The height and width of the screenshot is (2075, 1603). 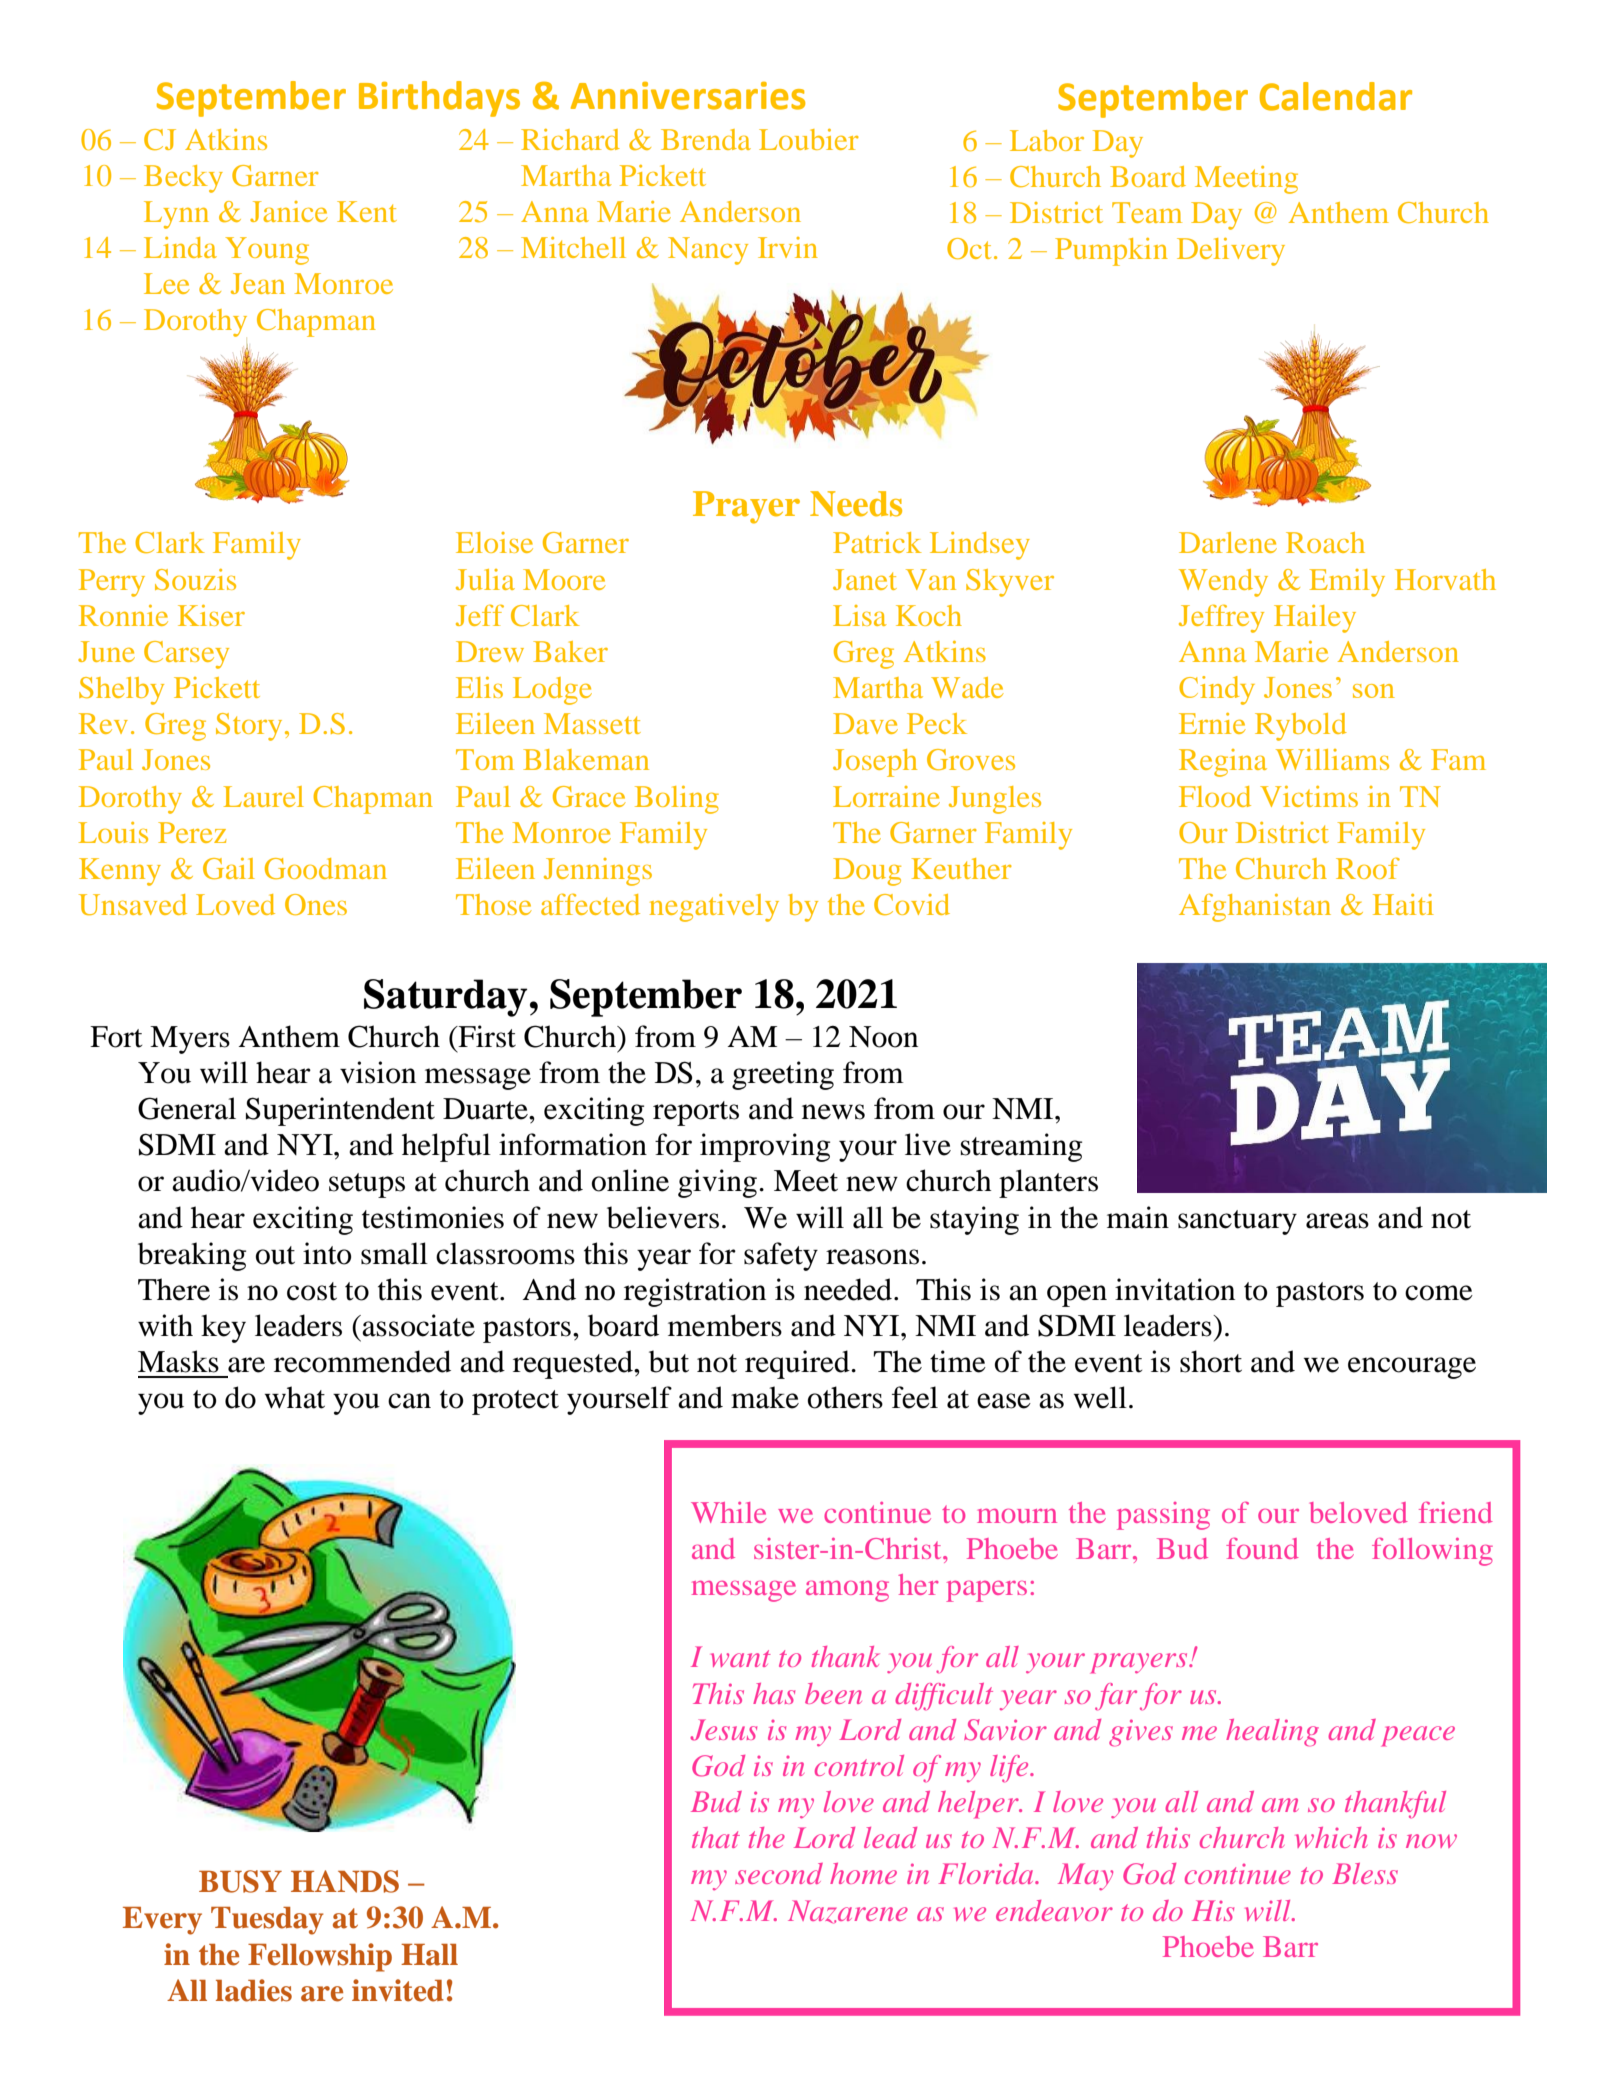 What do you see at coordinates (1211, 1361) in the screenshot?
I see `short` at bounding box center [1211, 1361].
